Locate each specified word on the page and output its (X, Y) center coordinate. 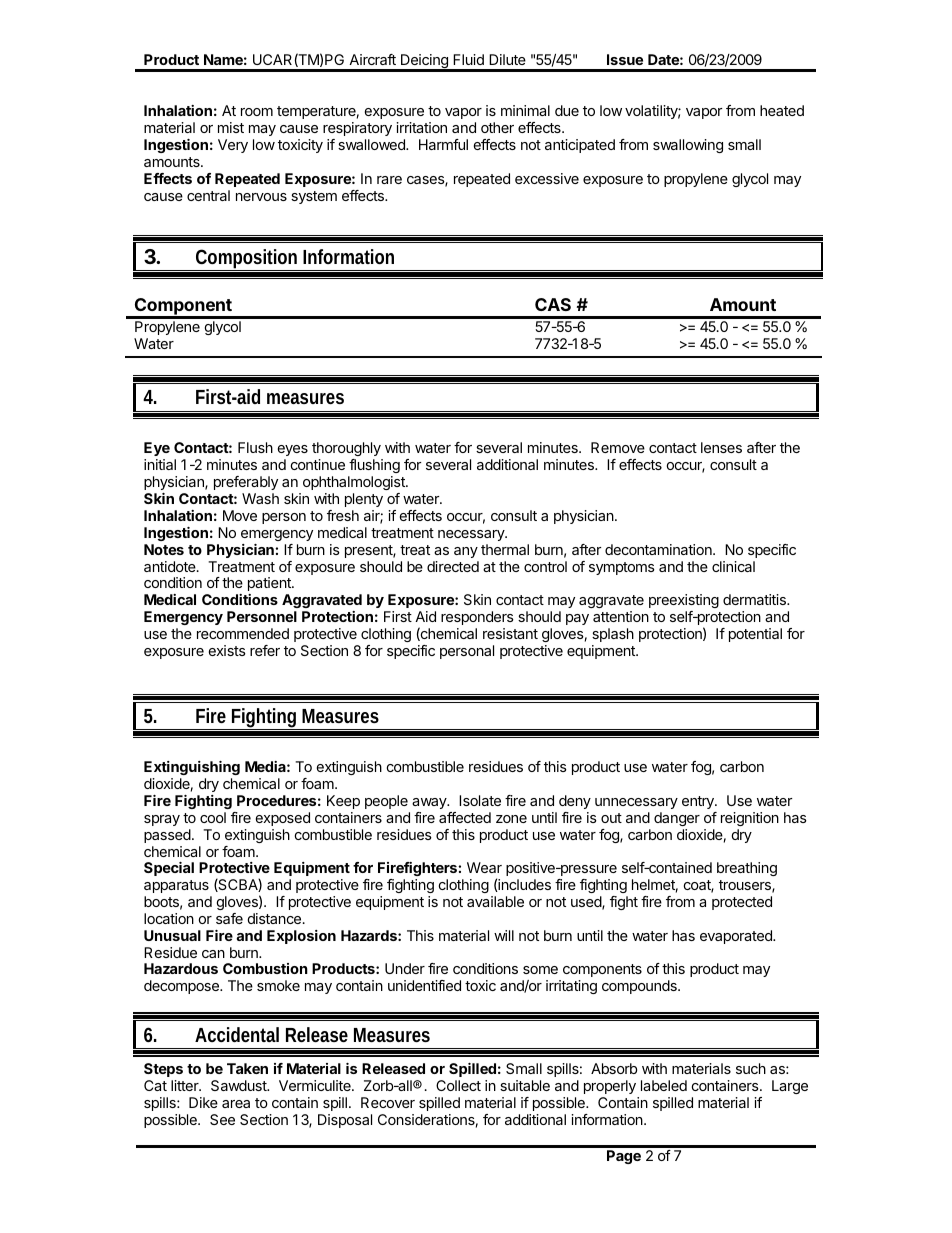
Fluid (468, 59)
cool (213, 817)
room (257, 112)
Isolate (480, 800)
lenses (721, 447)
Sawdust (240, 1085)
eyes (293, 452)
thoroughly (347, 451)
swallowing (688, 146)
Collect (458, 1085)
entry (699, 802)
